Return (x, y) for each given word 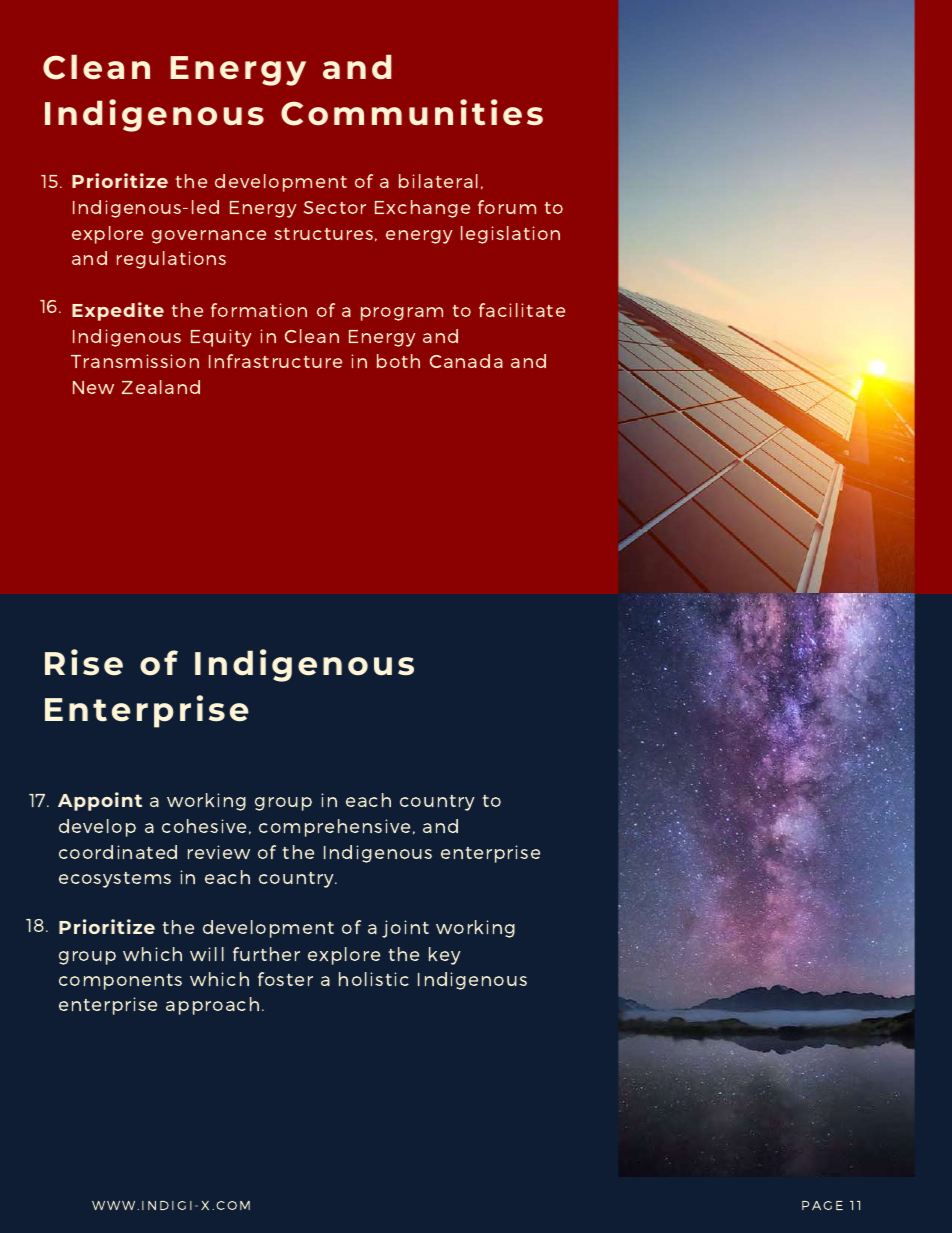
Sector (335, 207)
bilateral (438, 181)
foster (285, 979)
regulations (171, 260)
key (445, 956)
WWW (113, 1205)
